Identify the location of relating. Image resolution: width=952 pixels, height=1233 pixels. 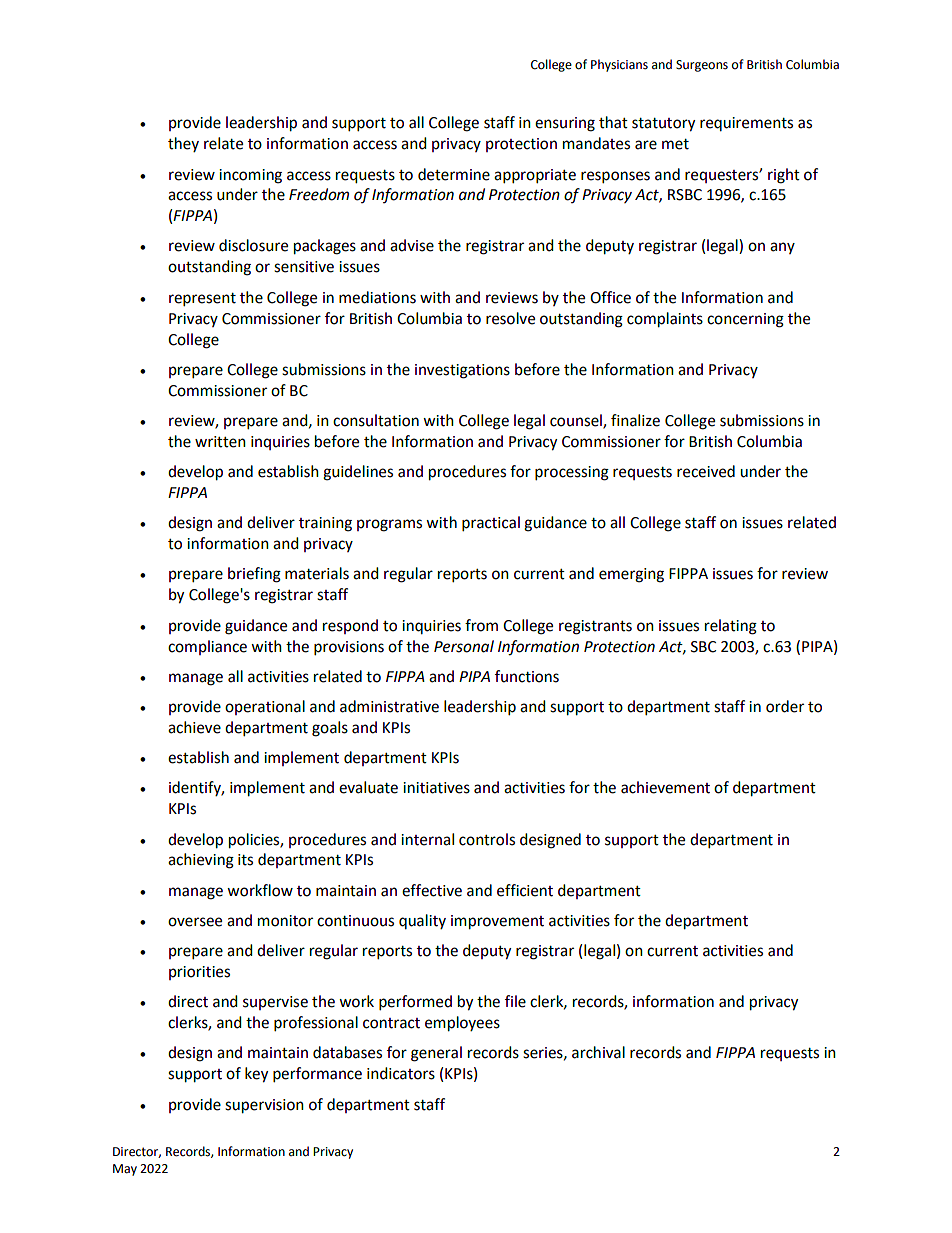
(731, 627).
